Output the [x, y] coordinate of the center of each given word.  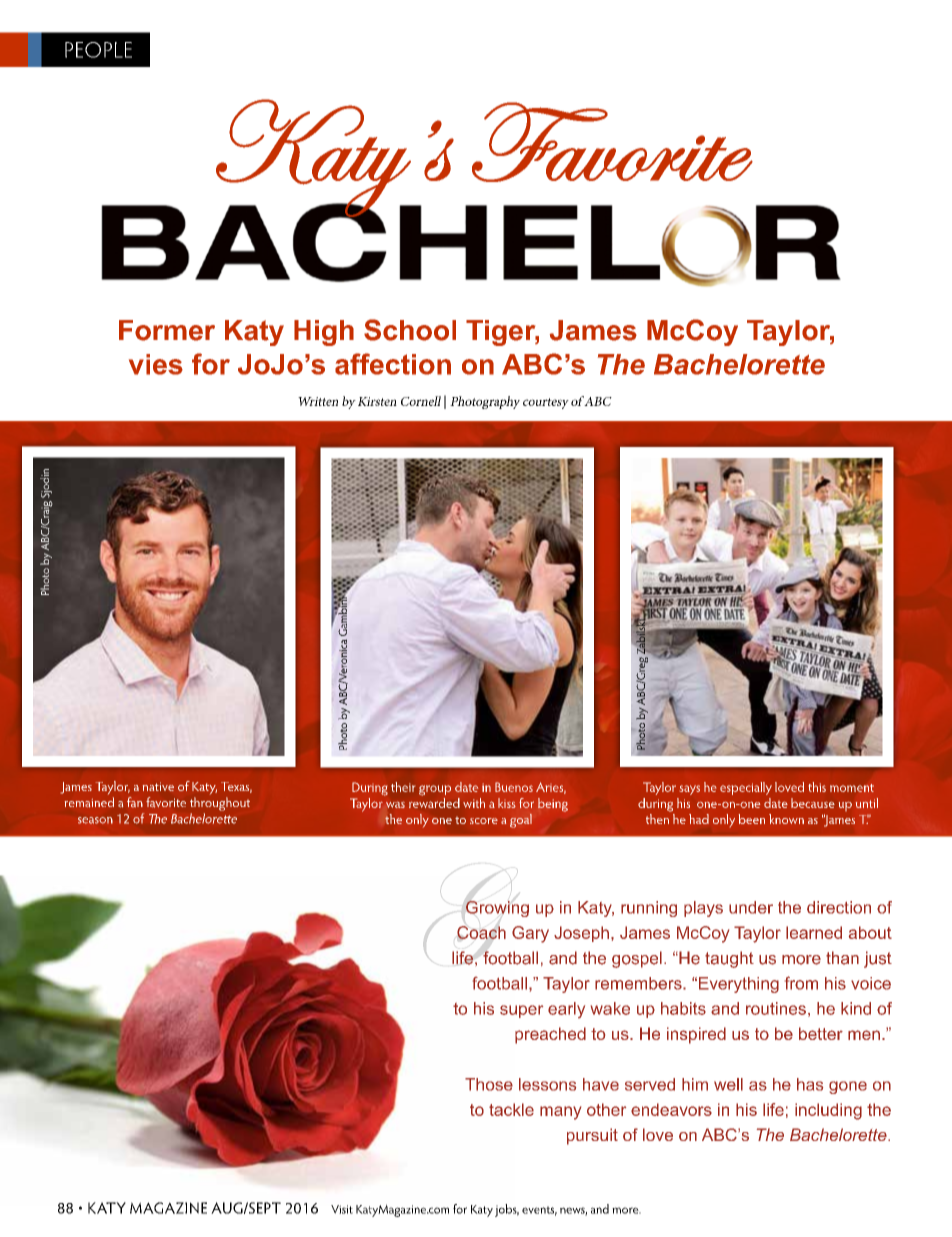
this [817, 787]
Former [167, 330]
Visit [342, 1209]
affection [393, 364]
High [324, 333]
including [828, 1111]
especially [746, 788]
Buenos [514, 787]
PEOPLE [98, 50]
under [751, 907]
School [410, 330]
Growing [497, 909]
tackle [511, 1109]
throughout [220, 804]
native [158, 786]
